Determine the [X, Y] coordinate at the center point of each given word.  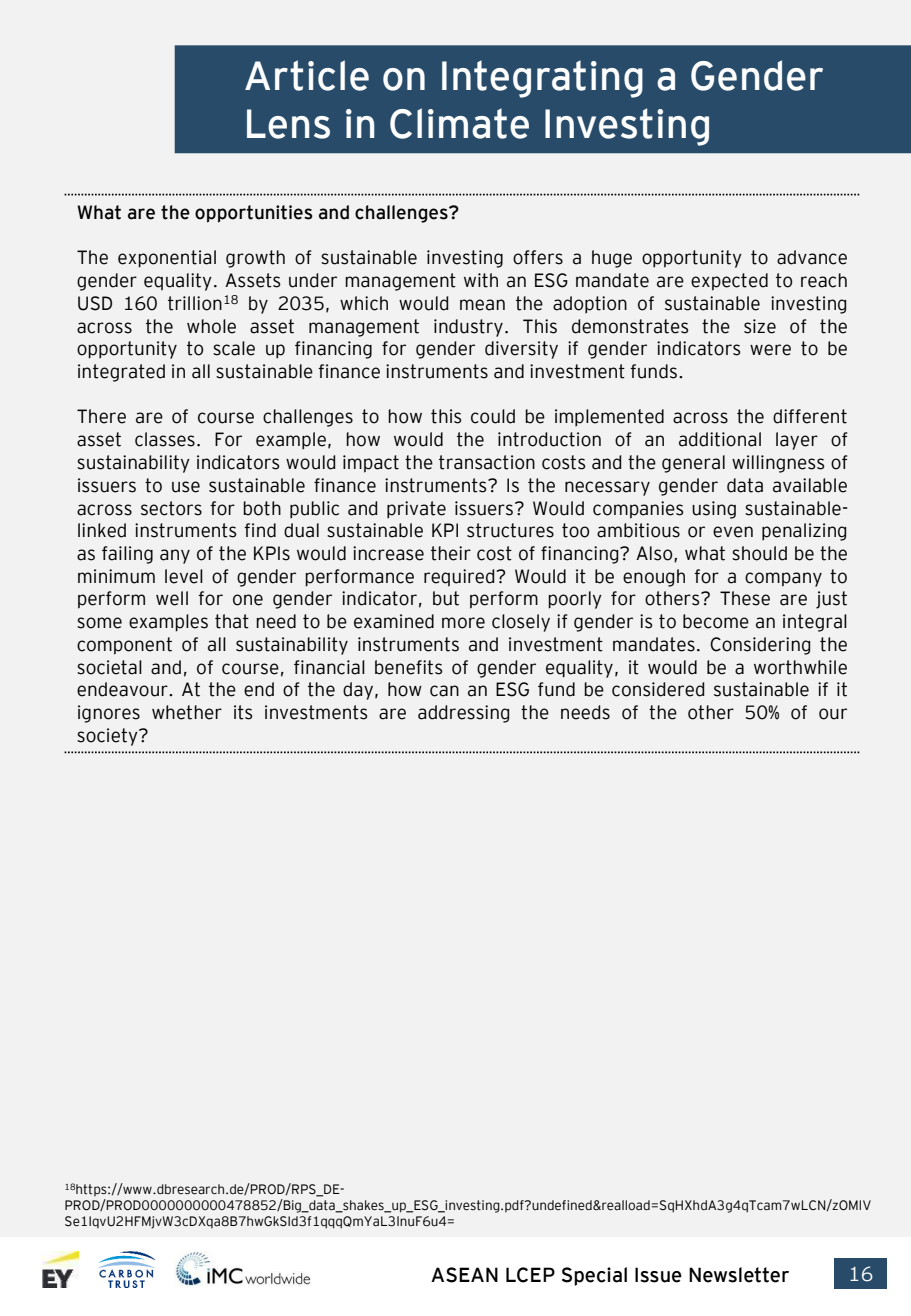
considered [658, 689]
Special [594, 1276]
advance [812, 257]
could [493, 416]
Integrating [542, 79]
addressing [463, 714]
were [770, 350]
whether [187, 712]
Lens [288, 124]
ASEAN [464, 1275]
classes [165, 439]
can [444, 691]
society [108, 737]
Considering [760, 646]
